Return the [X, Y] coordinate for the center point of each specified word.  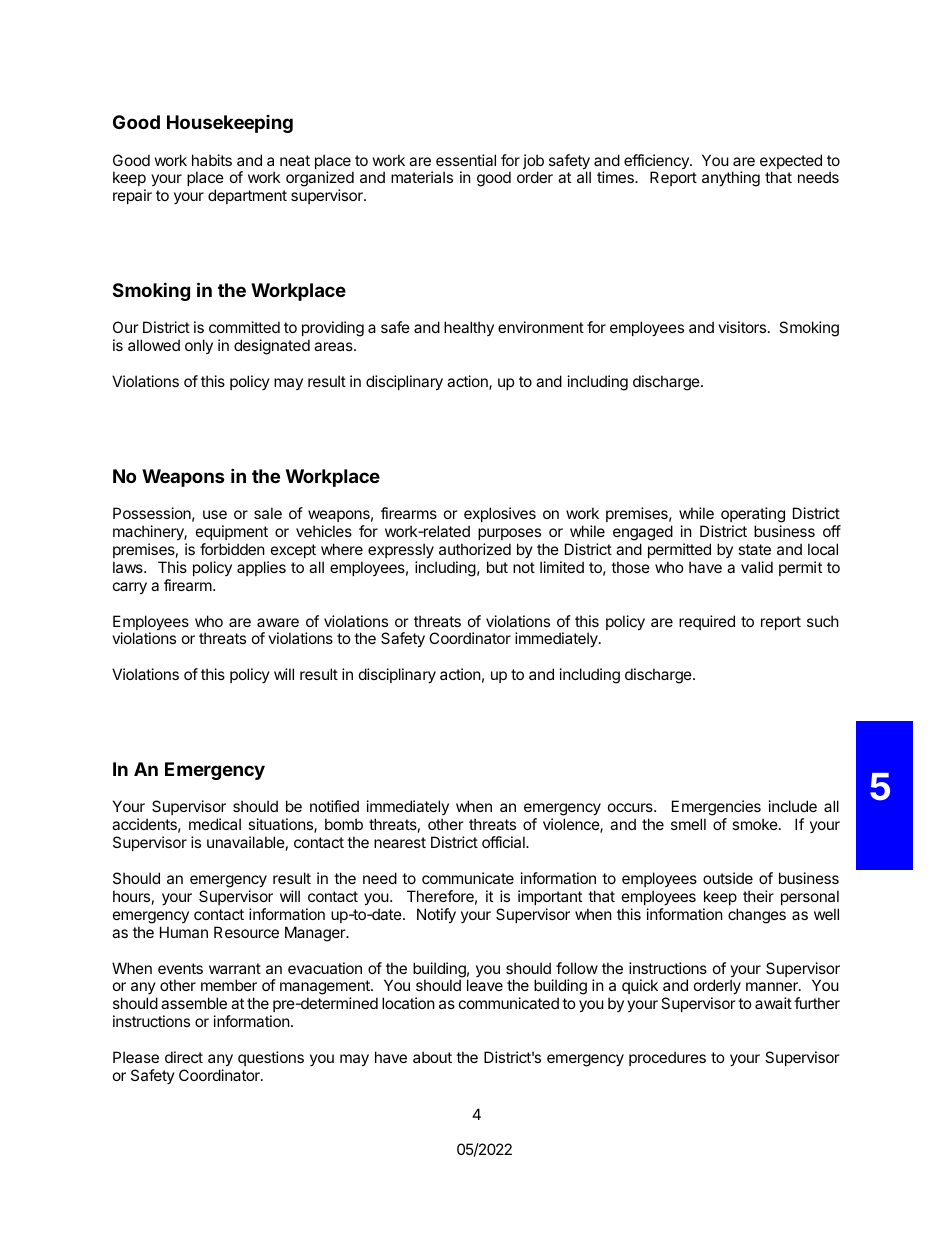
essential [466, 160]
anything [731, 179]
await [773, 1003]
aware [278, 622]
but [497, 567]
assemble [194, 1003]
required [707, 622]
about [432, 1057]
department [247, 196]
